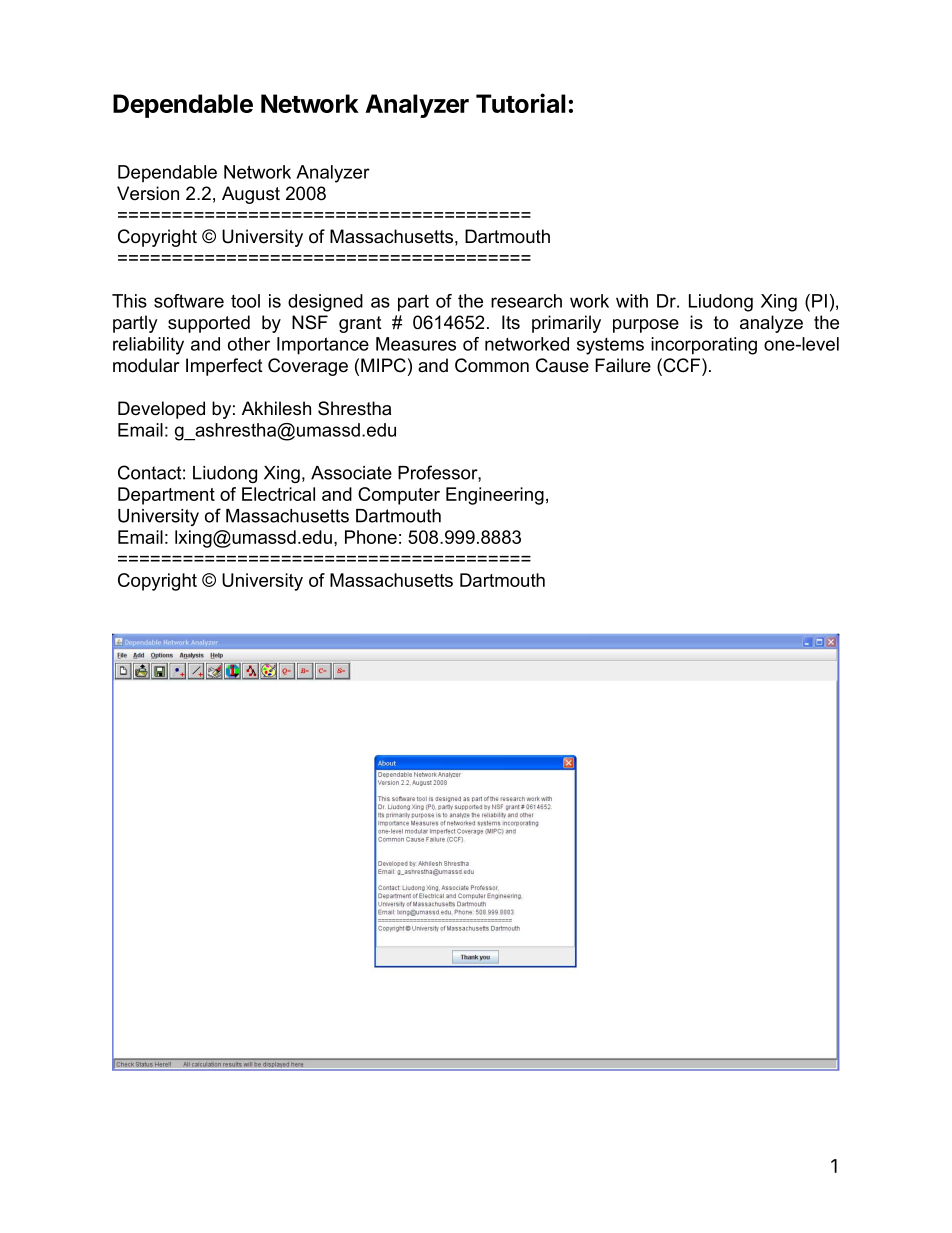 This screenshot has height=1233, width=952. Describe the element at coordinates (521, 103) in the screenshot. I see `Tutorial` at that location.
